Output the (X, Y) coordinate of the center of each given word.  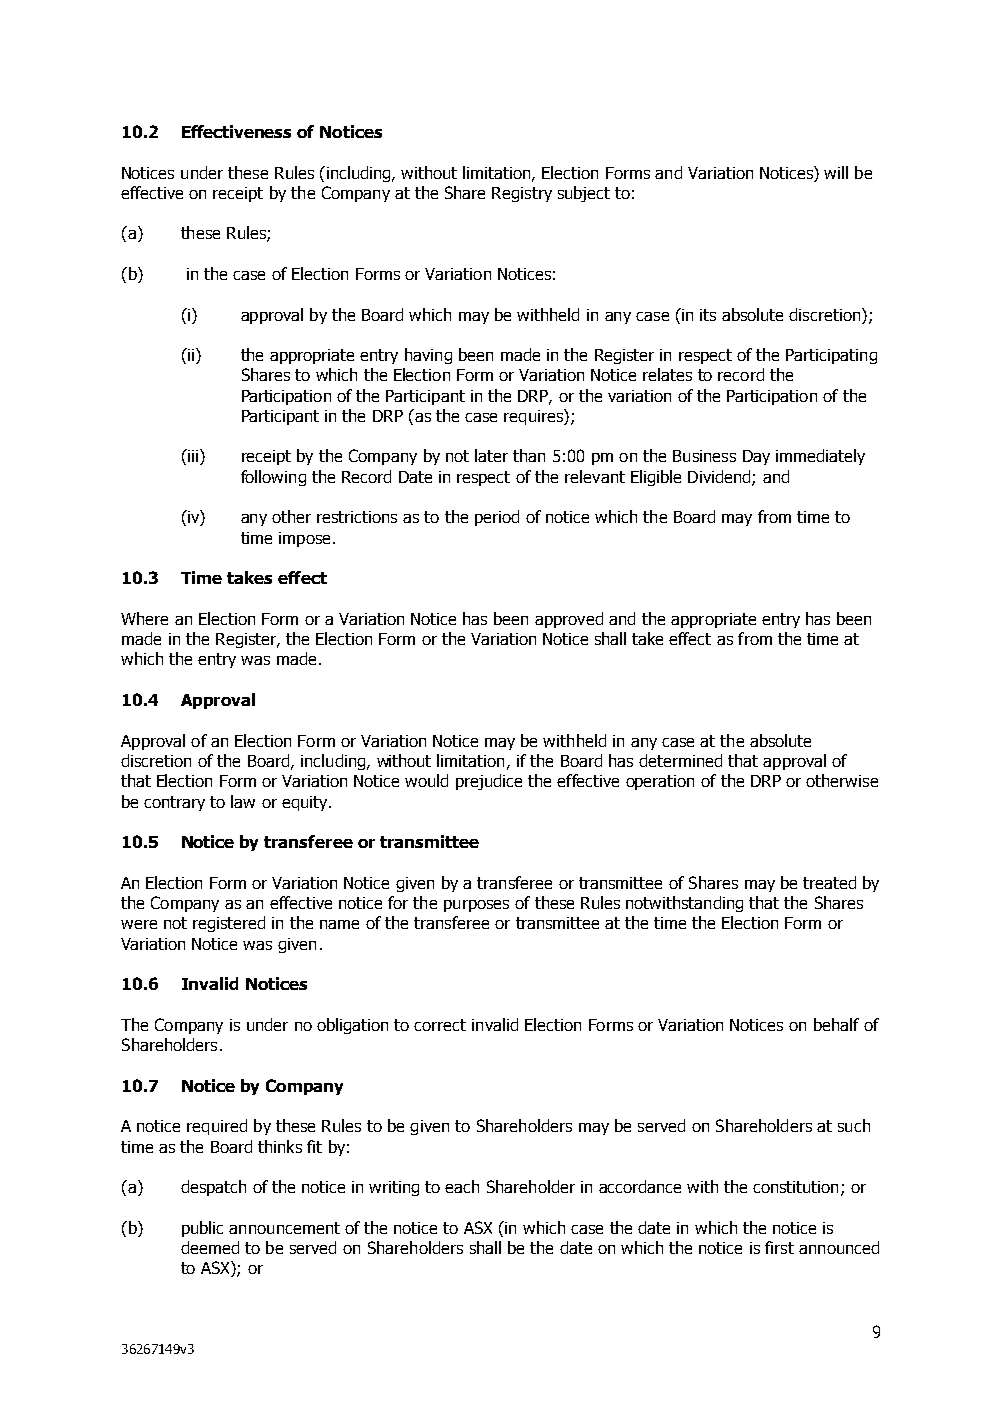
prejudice (489, 782)
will (836, 172)
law (243, 801)
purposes (476, 906)
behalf (836, 1024)
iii (192, 455)
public (202, 1229)
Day (756, 457)
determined (680, 760)
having (428, 356)
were (139, 924)
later (491, 455)
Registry (522, 194)
